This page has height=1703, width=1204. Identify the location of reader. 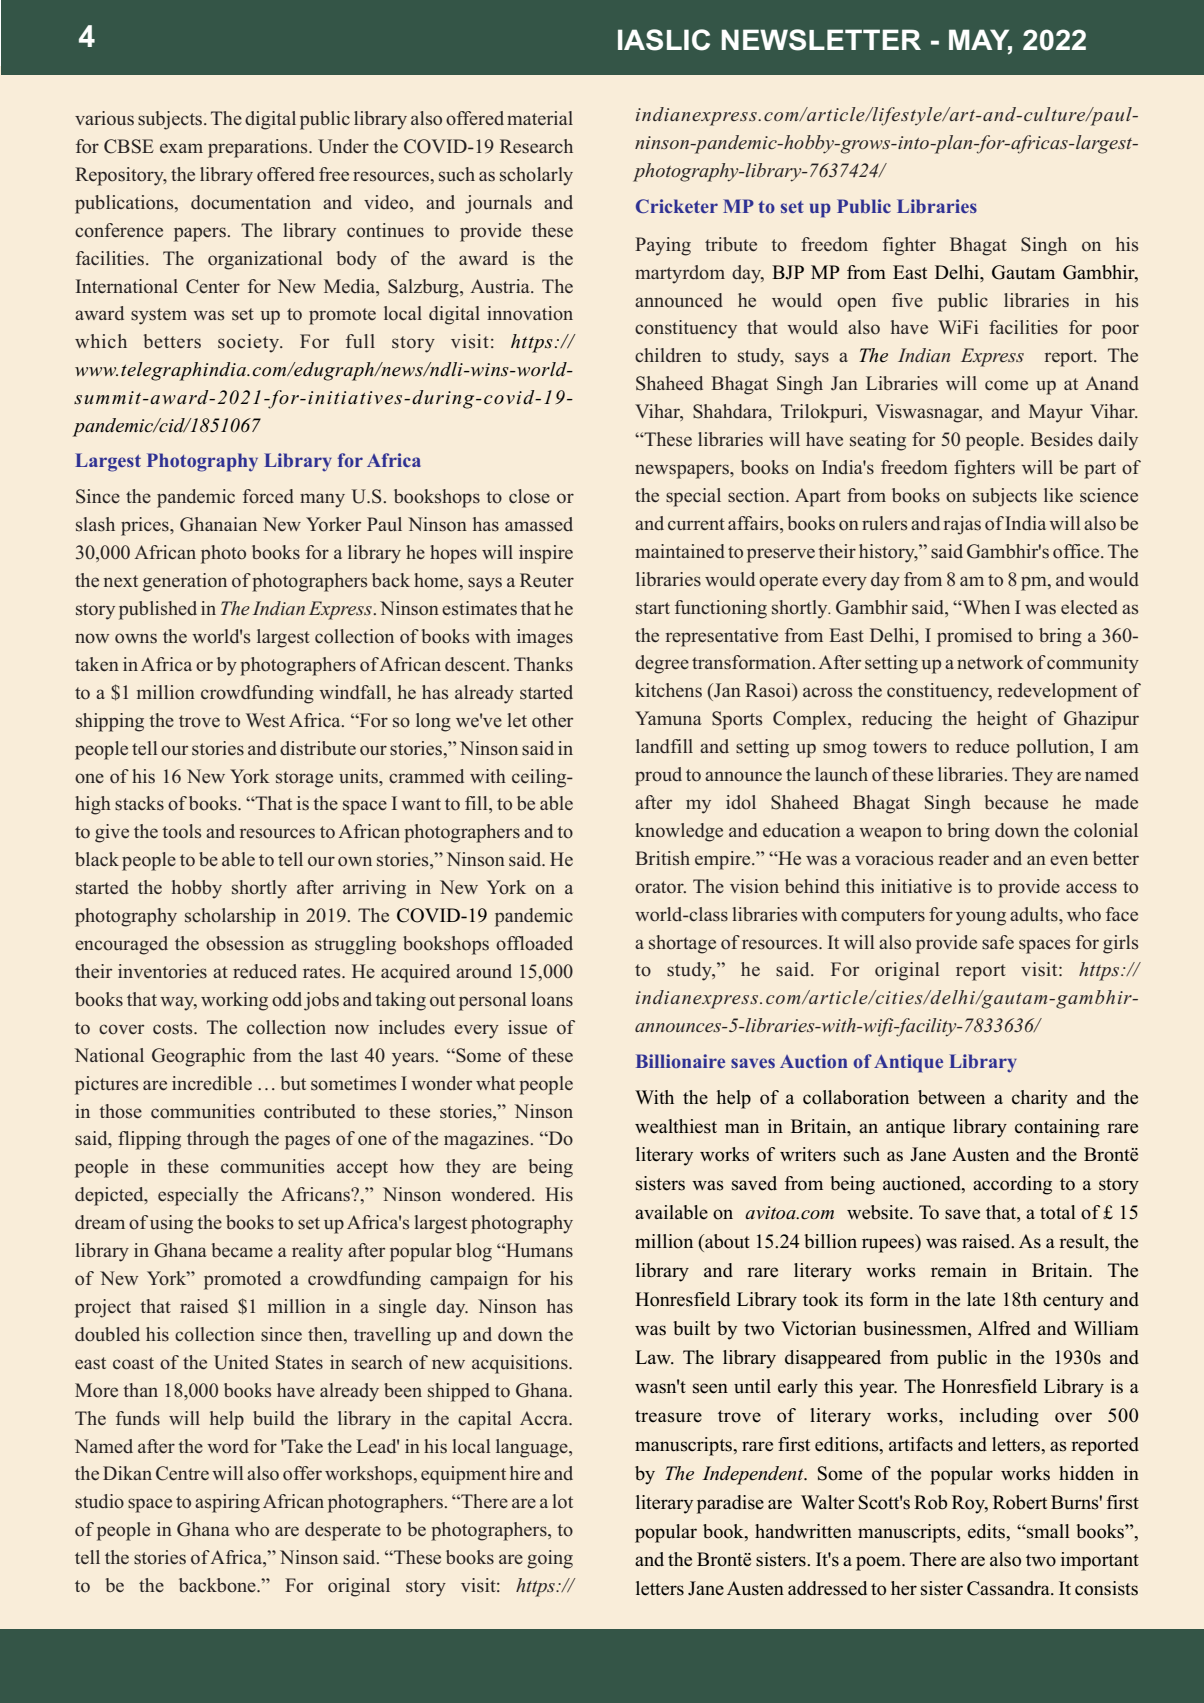
(964, 858).
